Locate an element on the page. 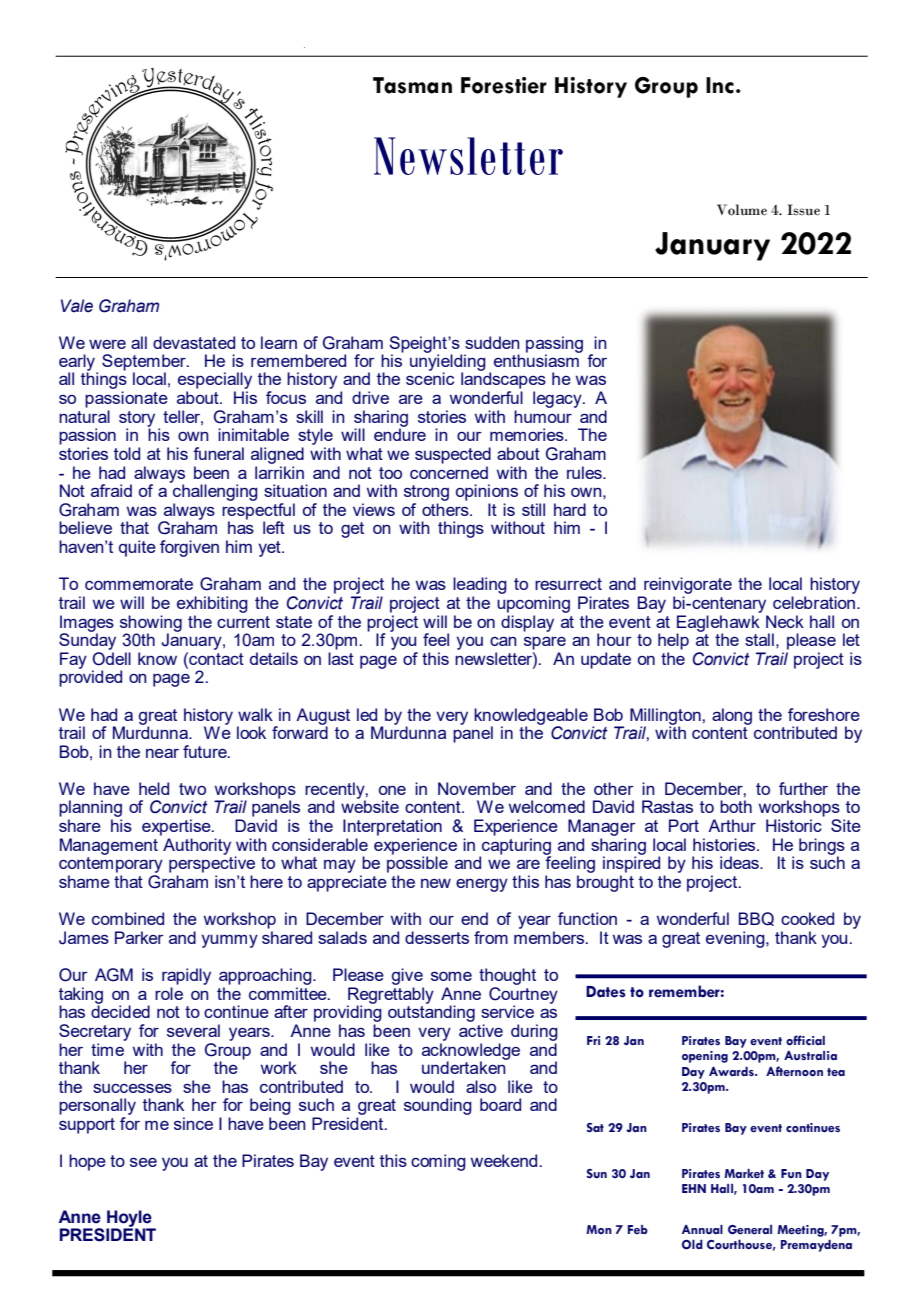 The height and width of the image is (1308, 924). showing is located at coordinates (151, 624).
